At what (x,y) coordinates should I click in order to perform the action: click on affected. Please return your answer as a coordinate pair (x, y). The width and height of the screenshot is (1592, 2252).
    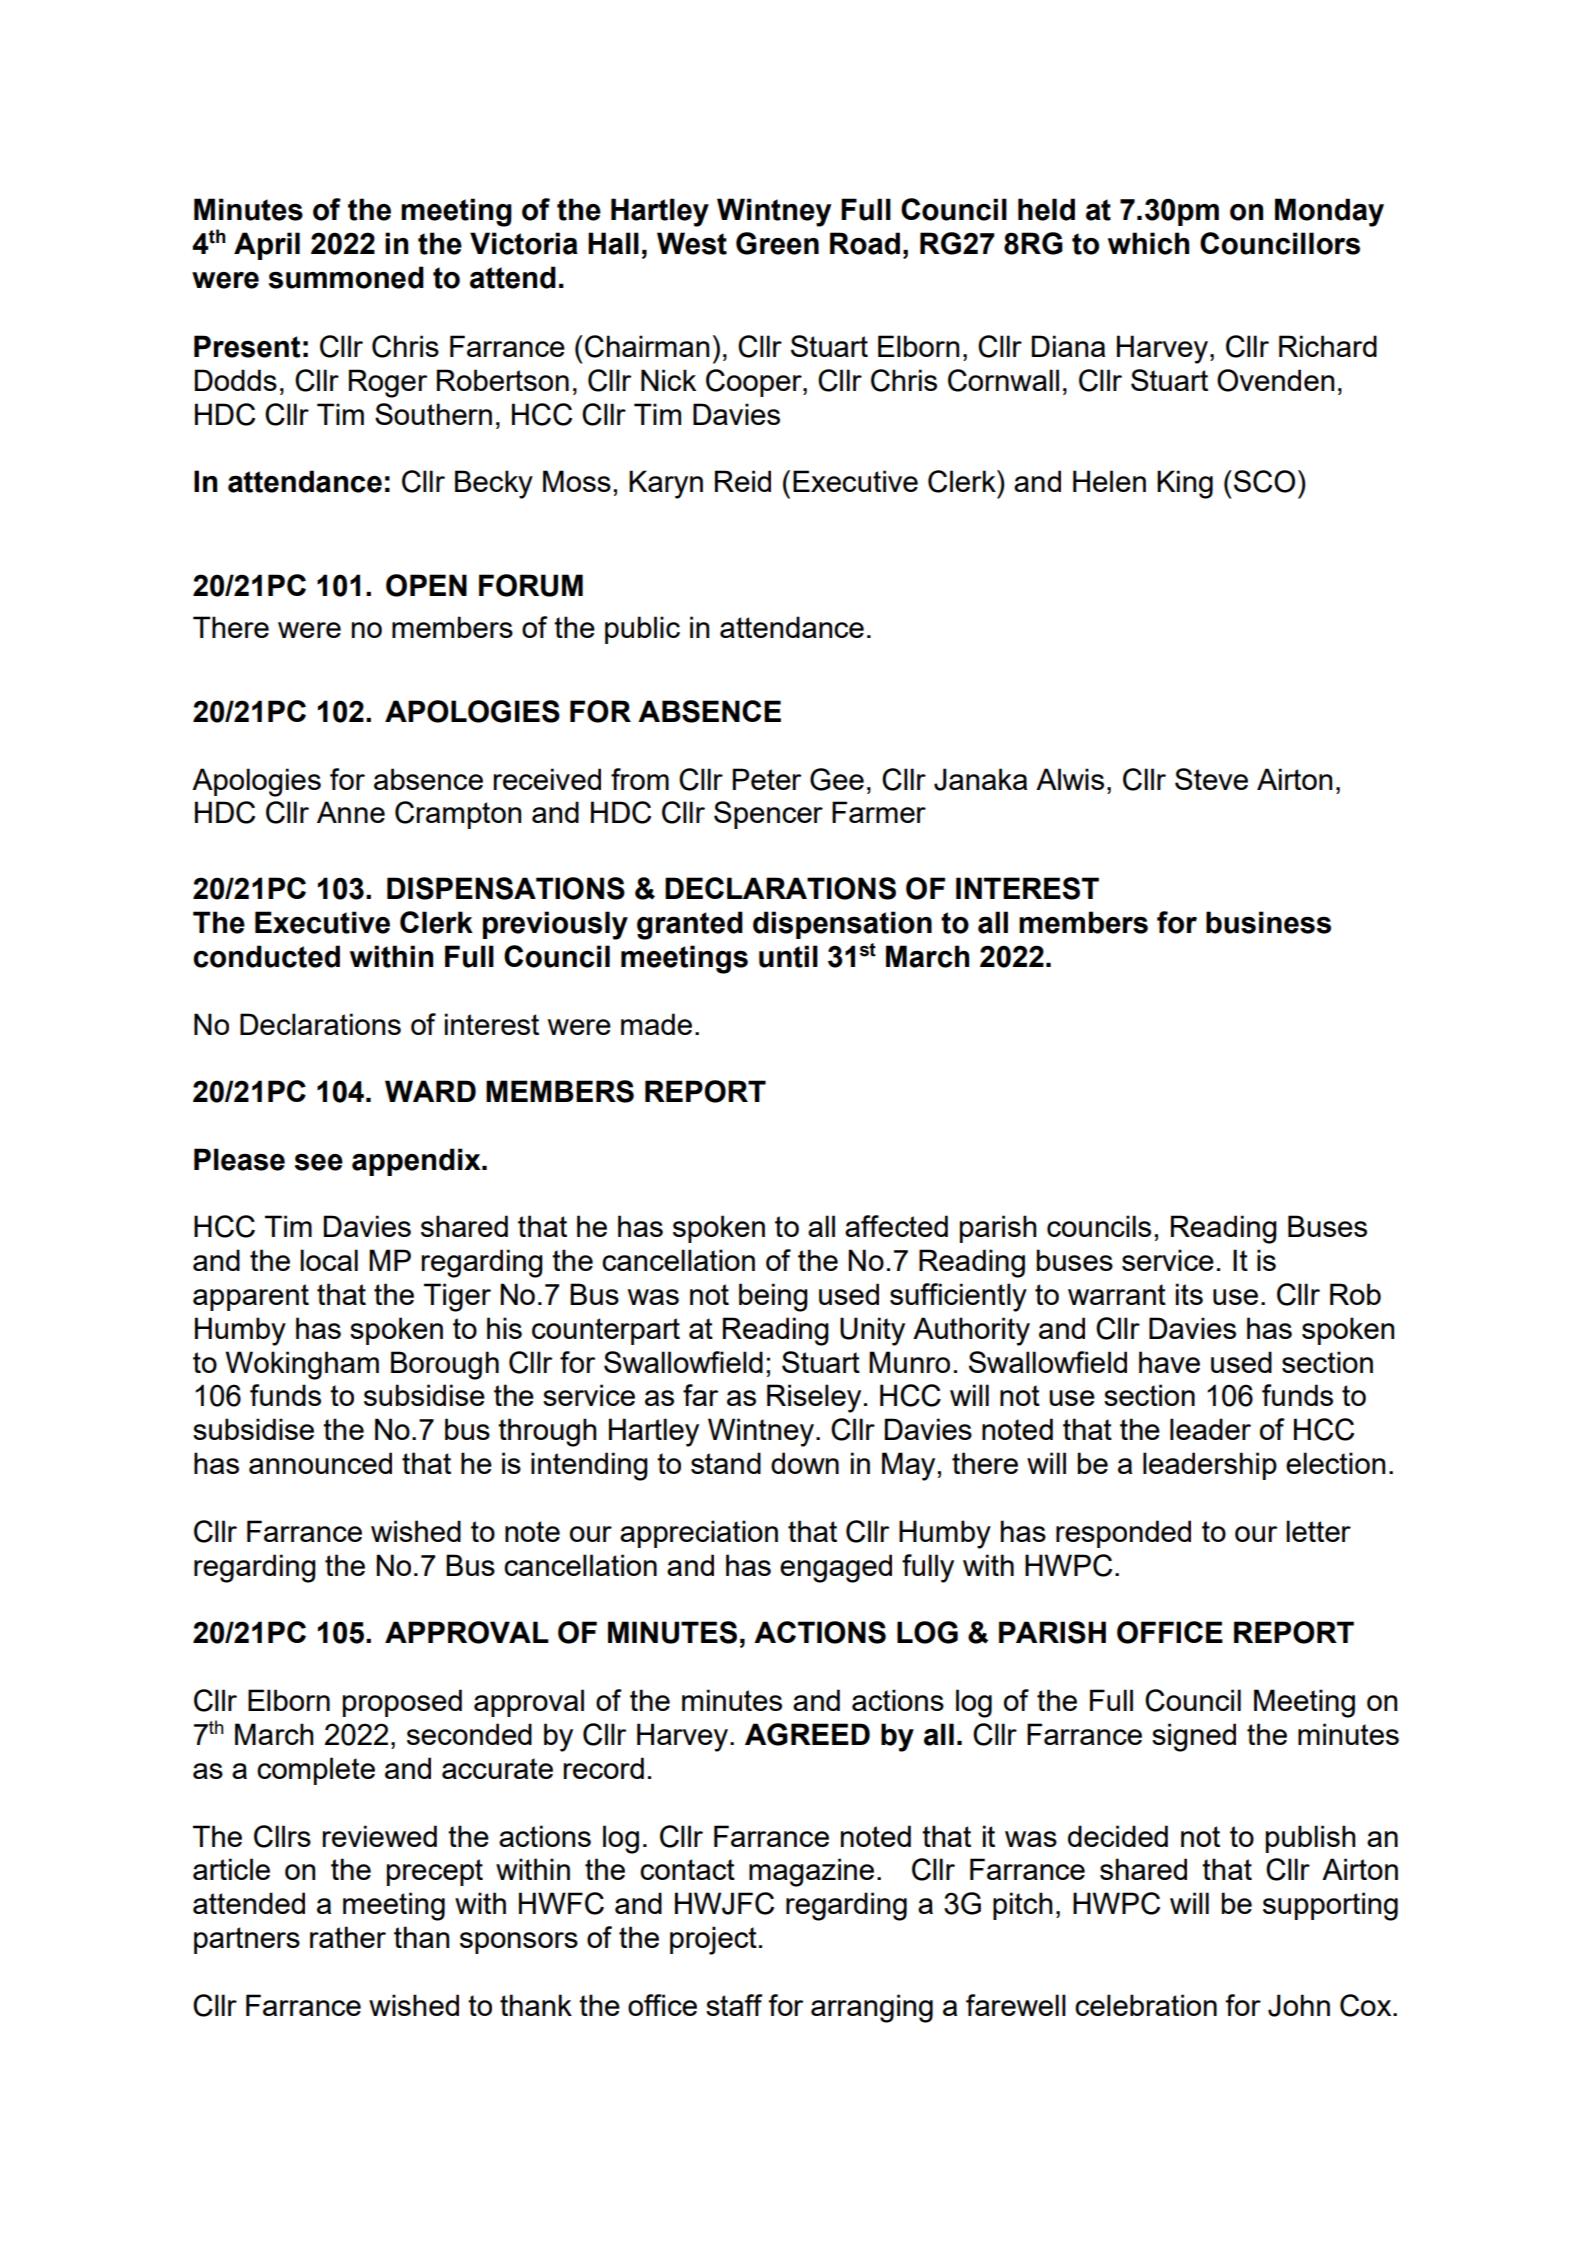
    Looking at the image, I should click on (896, 1226).
